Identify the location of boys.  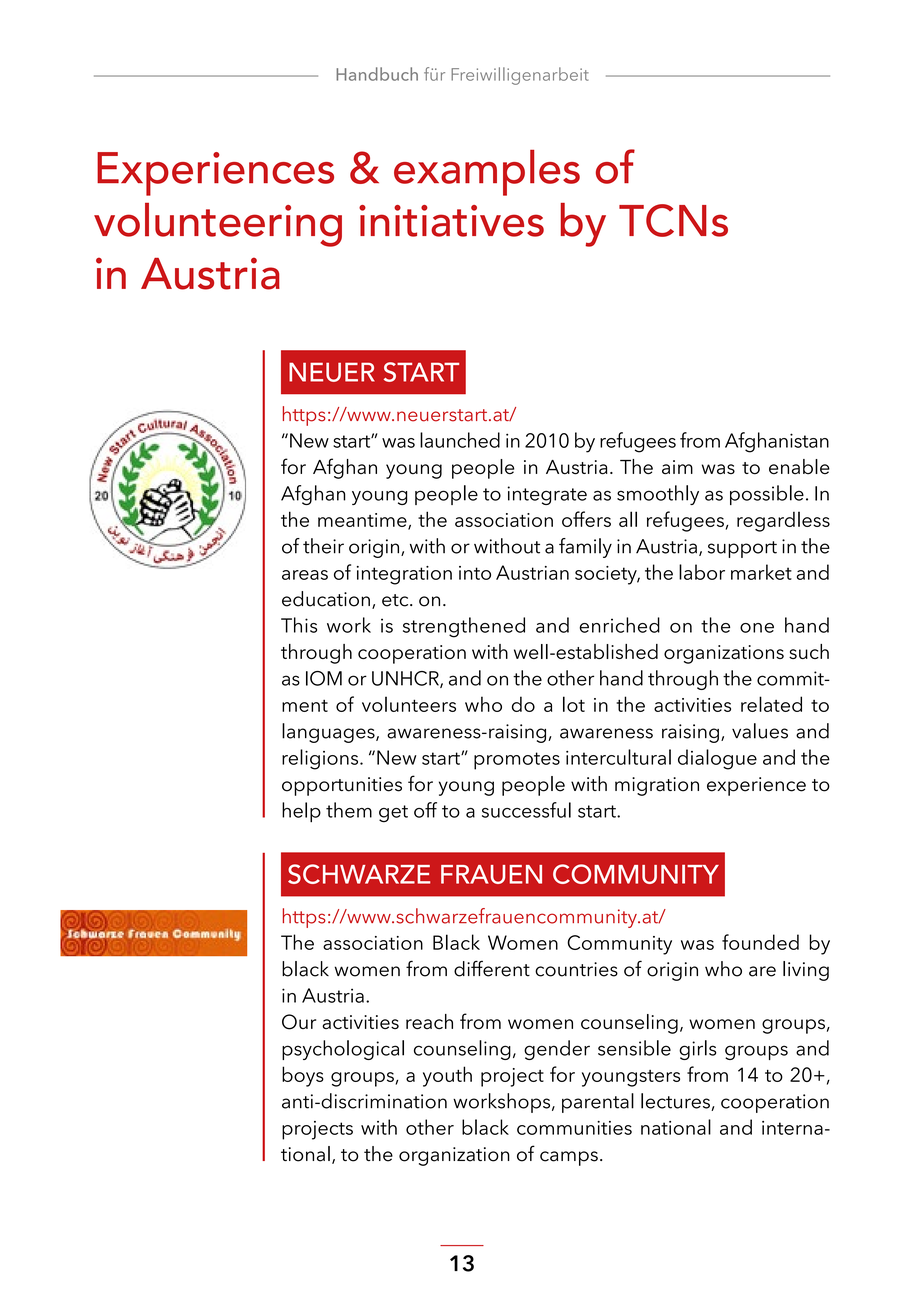
(303, 1076).
